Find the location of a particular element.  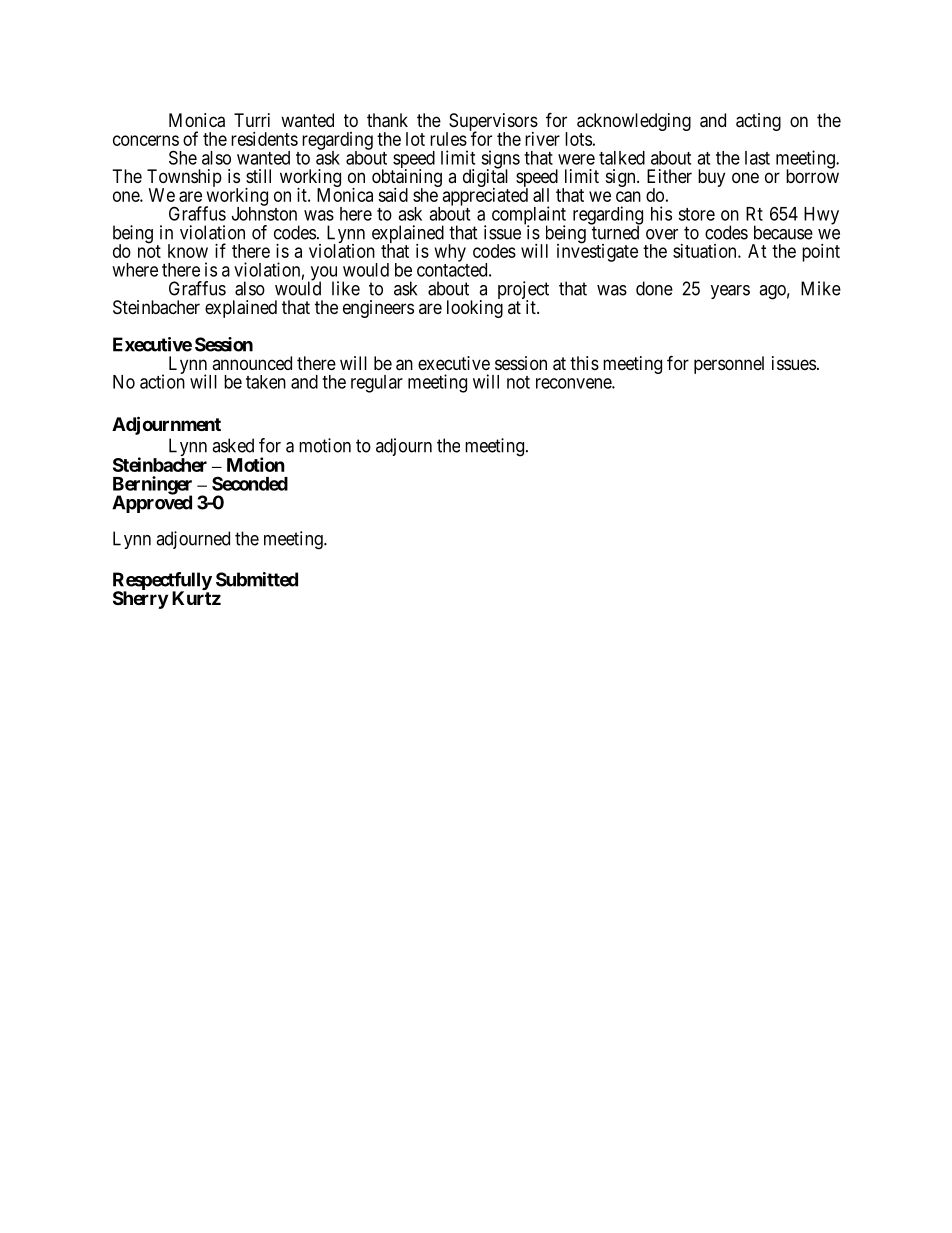

Submitted is located at coordinates (257, 579).
